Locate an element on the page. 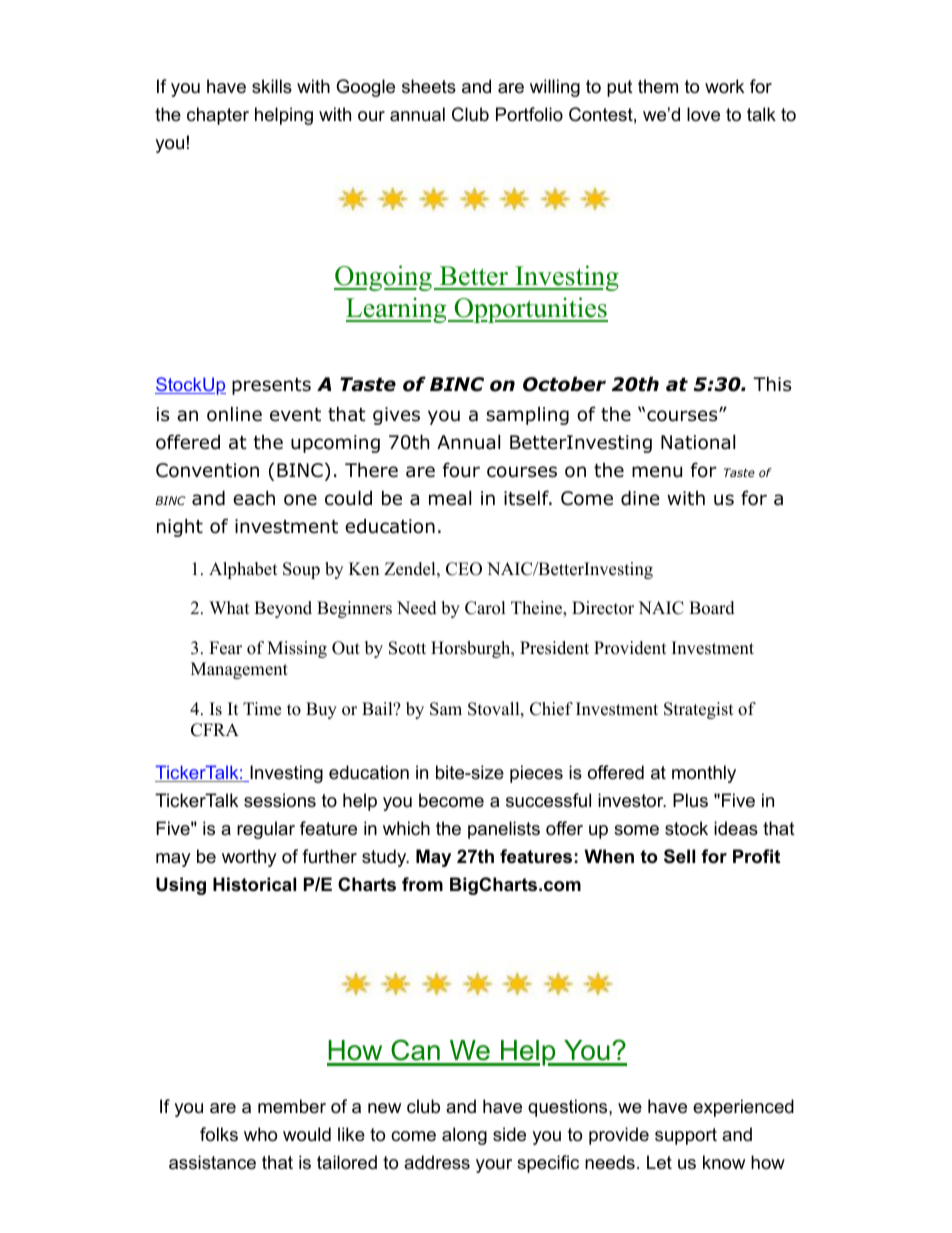 This image has height=1233, width=952. What is located at coordinates (229, 607).
